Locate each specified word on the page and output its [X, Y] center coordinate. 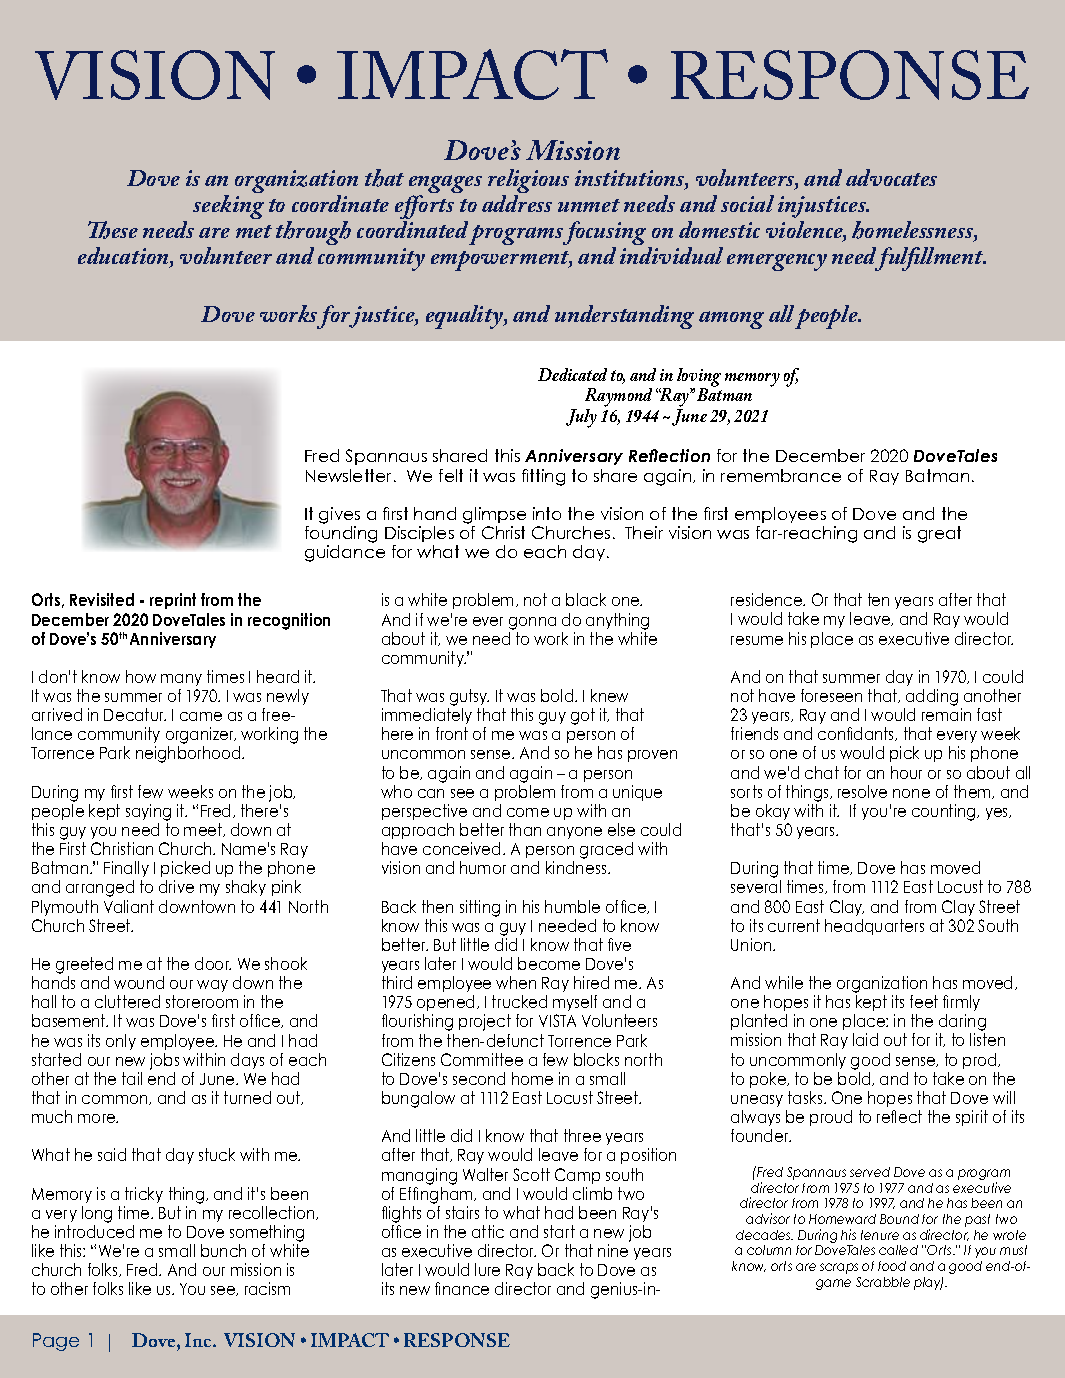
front [452, 733]
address [517, 203]
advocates [891, 177]
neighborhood [189, 754]
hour [906, 772]
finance [462, 1288]
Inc [199, 1340]
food [892, 1266]
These [113, 230]
